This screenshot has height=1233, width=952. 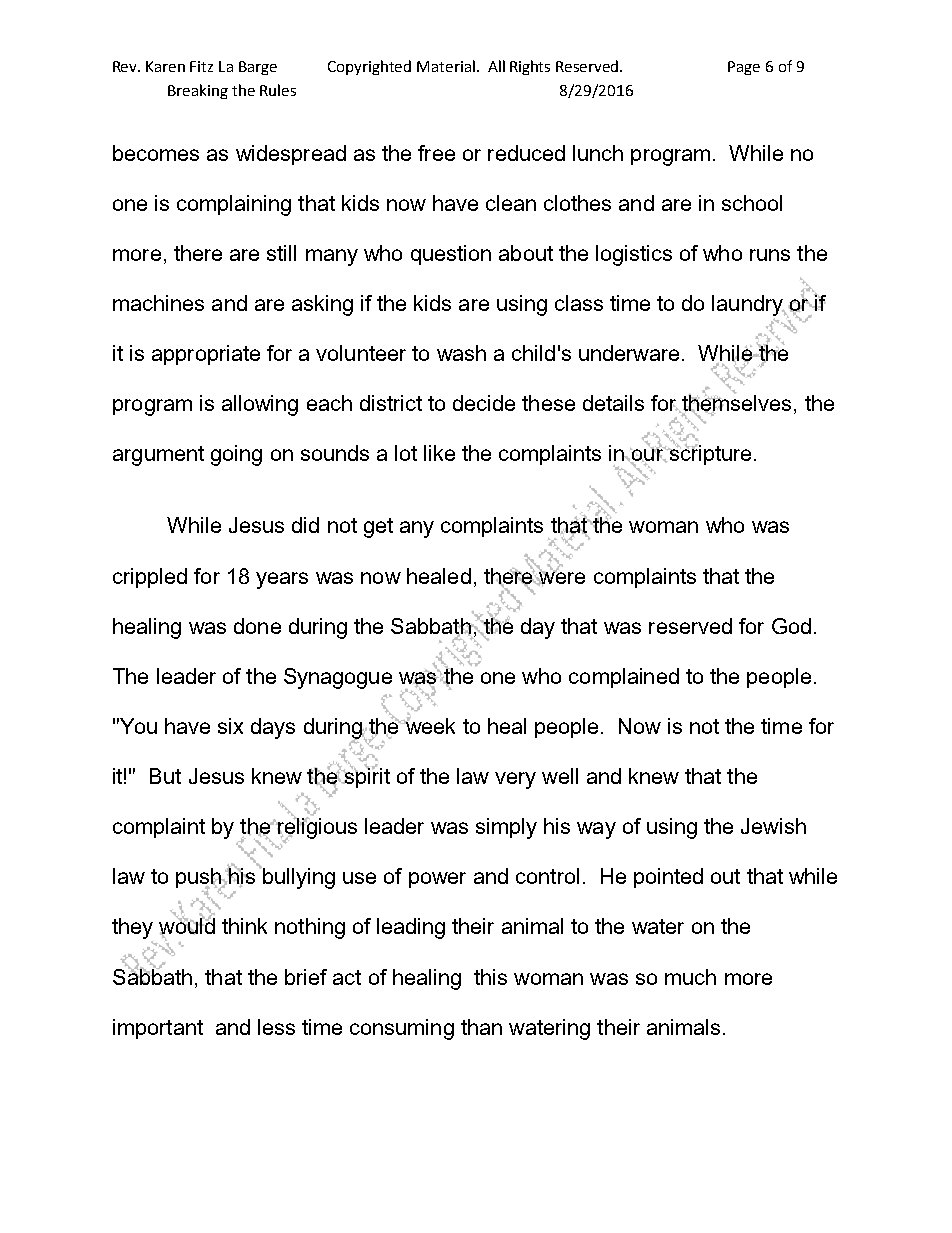 I want to click on important, so click(x=158, y=1029).
